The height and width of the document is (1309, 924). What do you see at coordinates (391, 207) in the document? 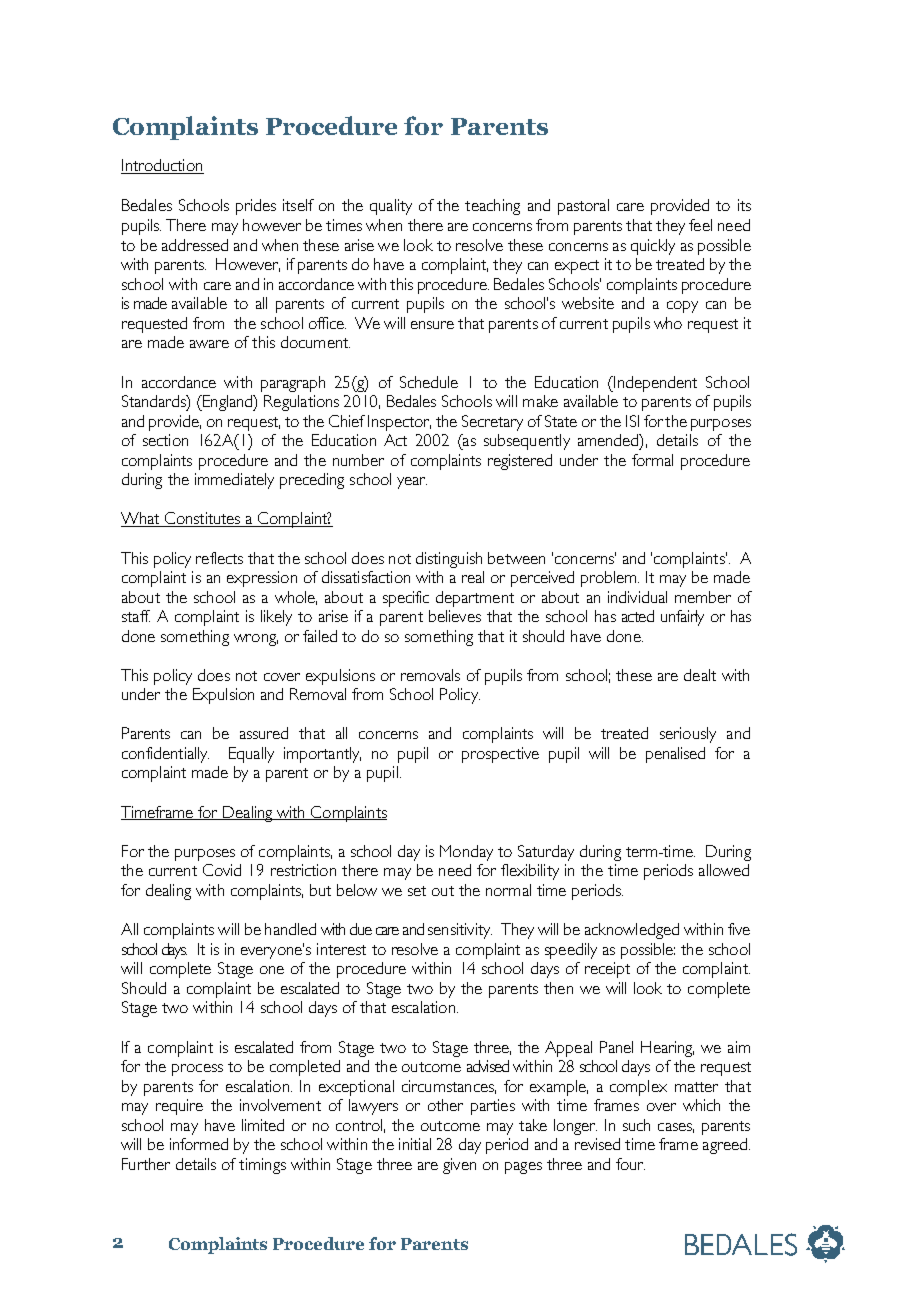
I see `quality` at bounding box center [391, 207].
